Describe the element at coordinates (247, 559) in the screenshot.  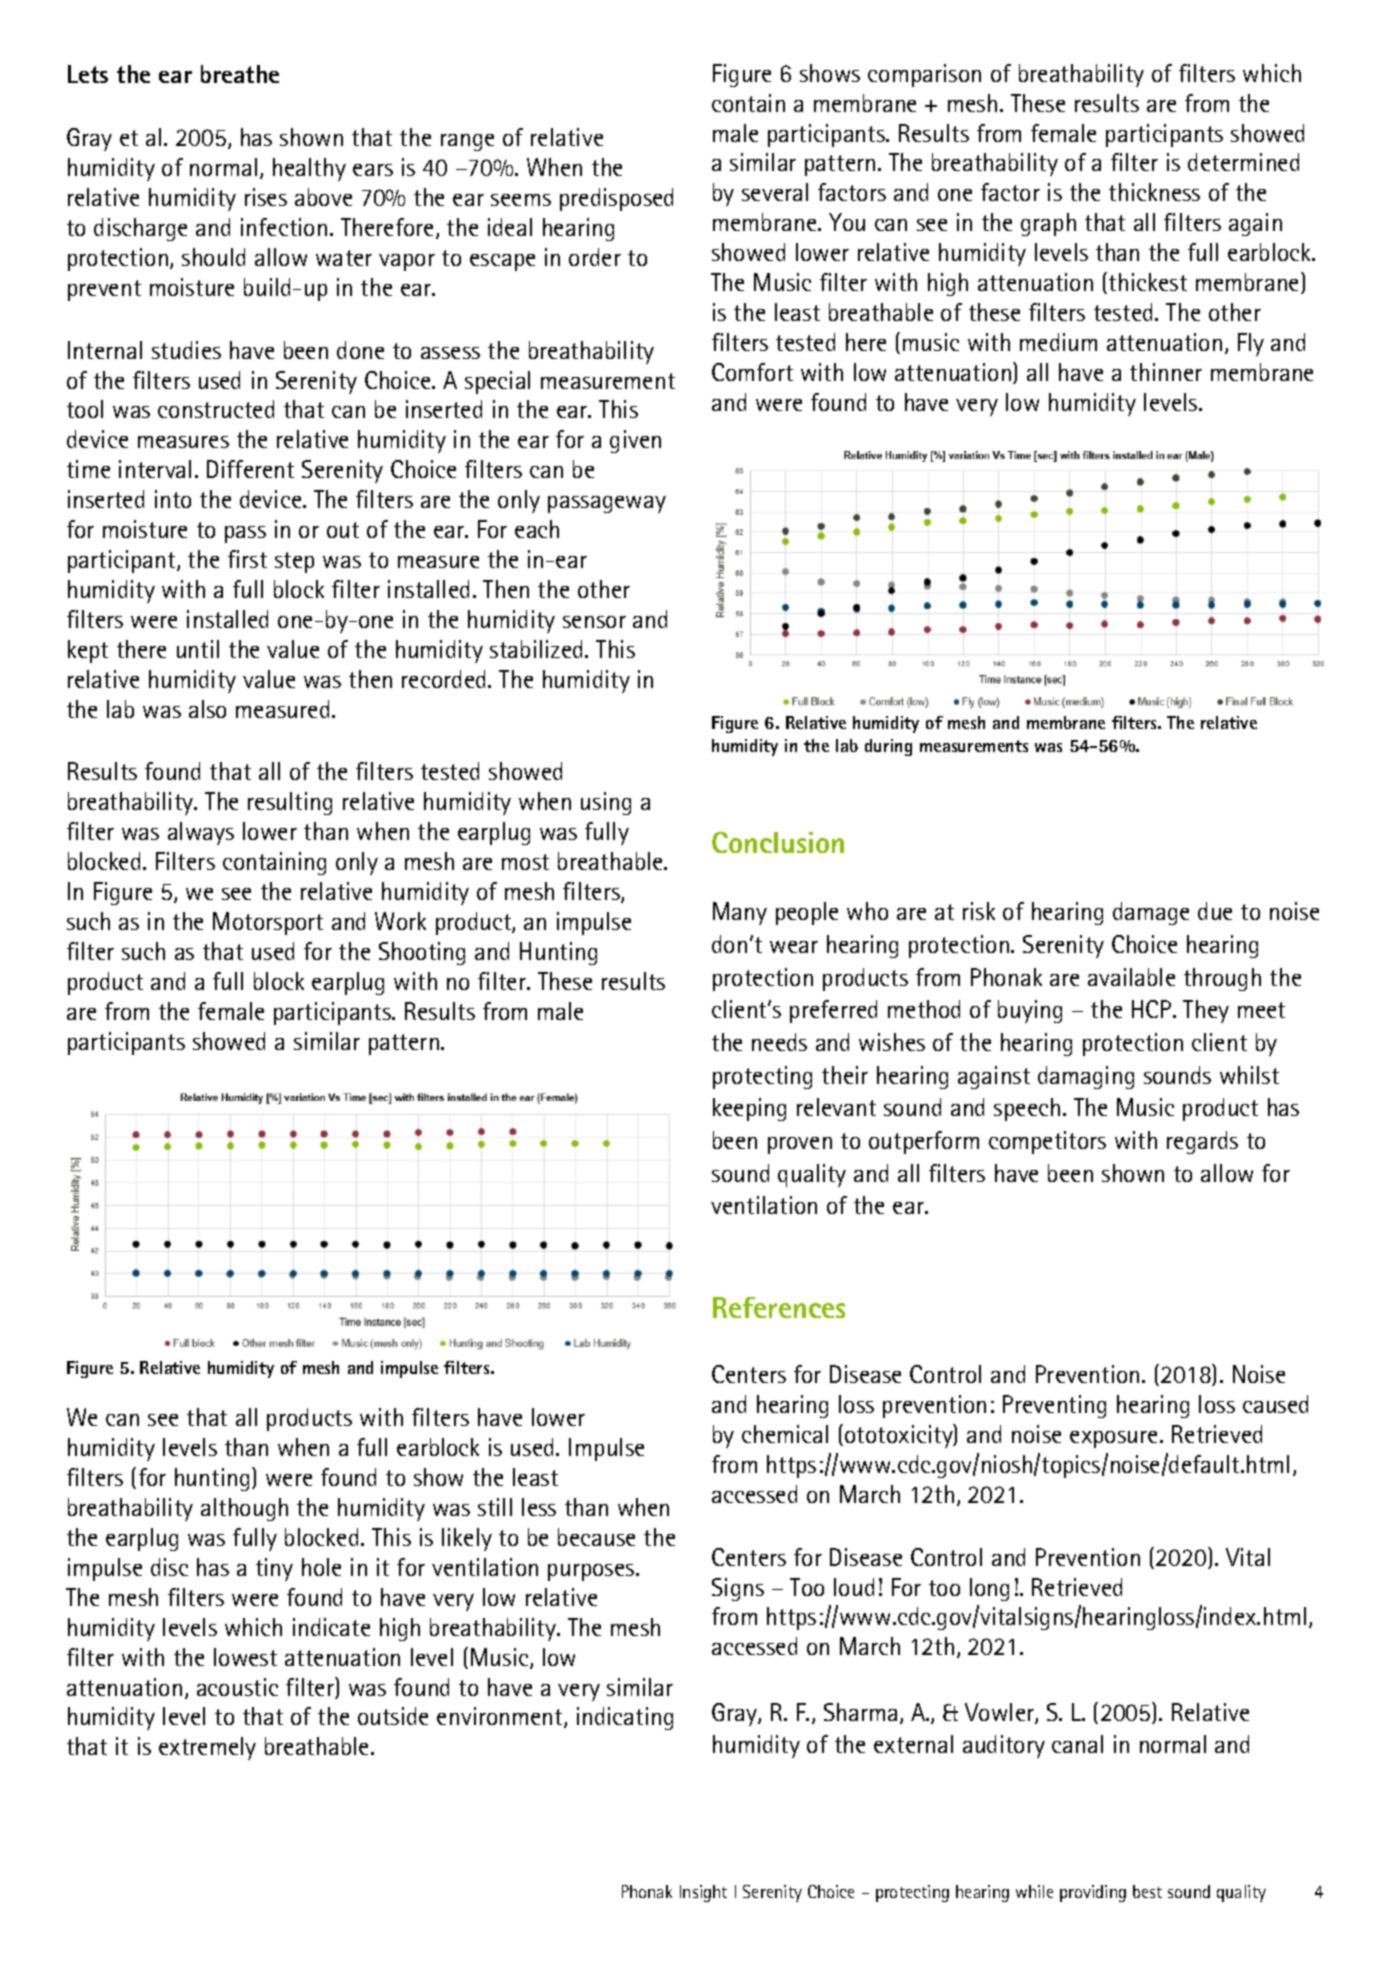
I see `first` at that location.
